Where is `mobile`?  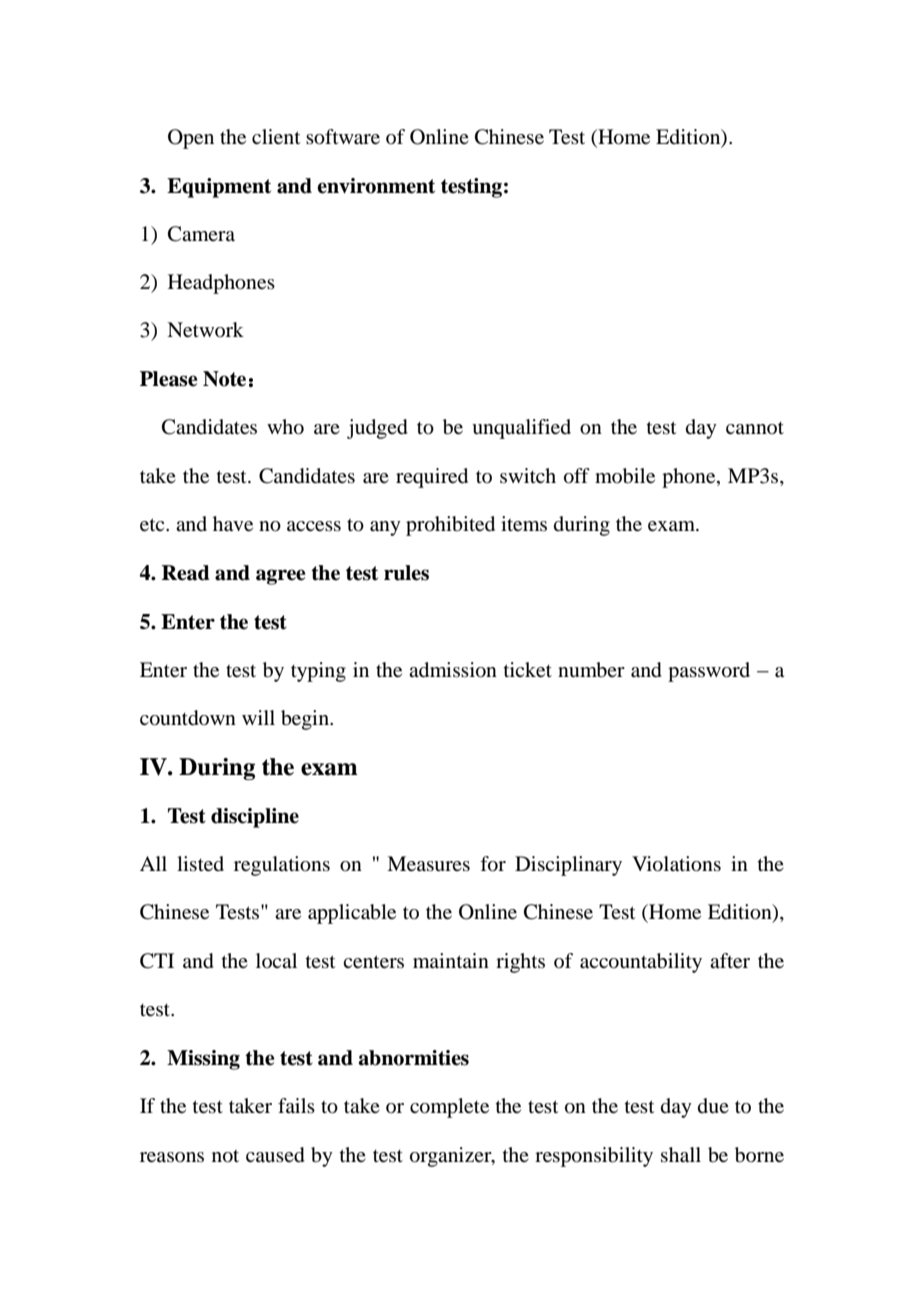
mobile is located at coordinates (625, 476).
